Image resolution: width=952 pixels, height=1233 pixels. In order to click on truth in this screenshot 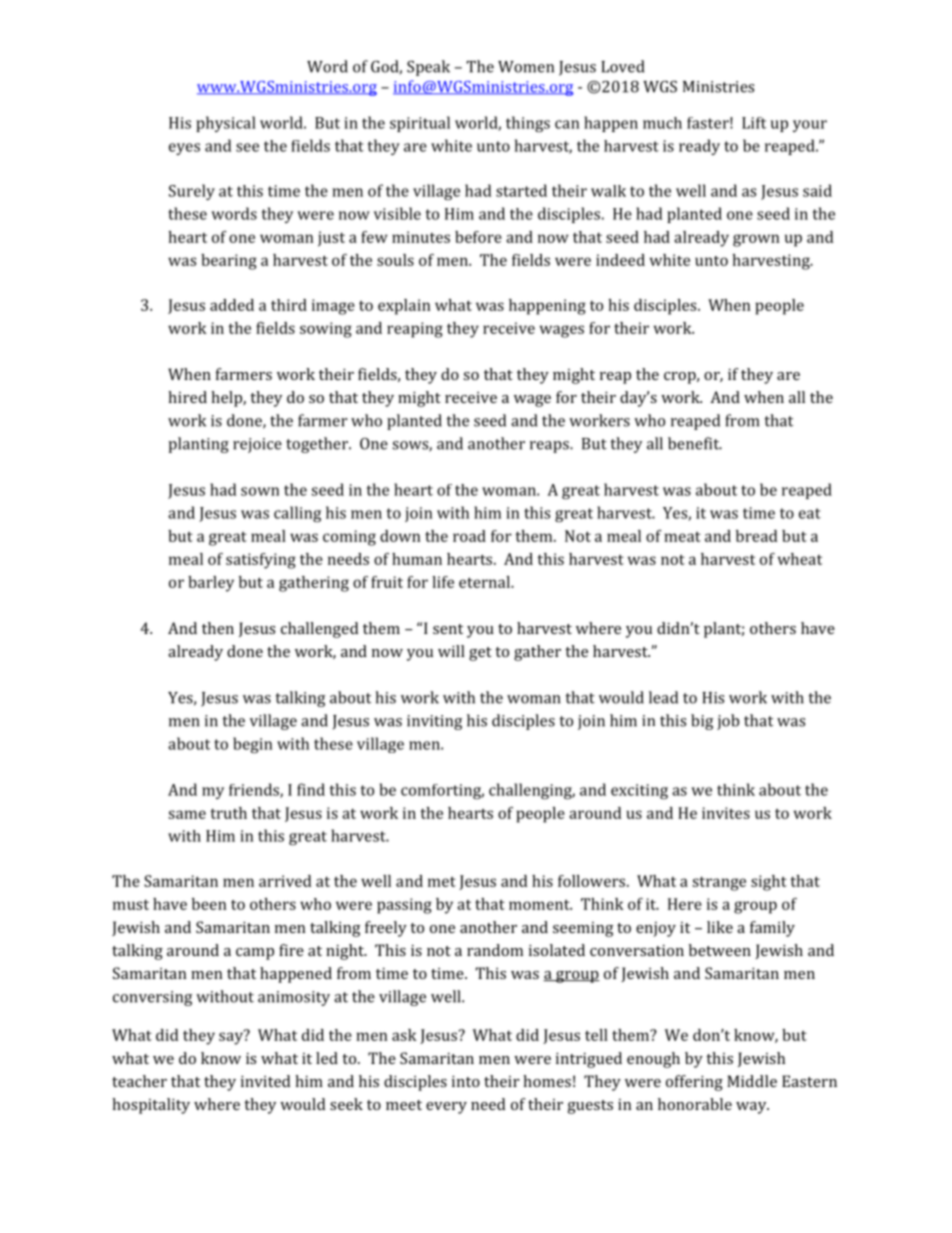, I will do `click(228, 813)`.
